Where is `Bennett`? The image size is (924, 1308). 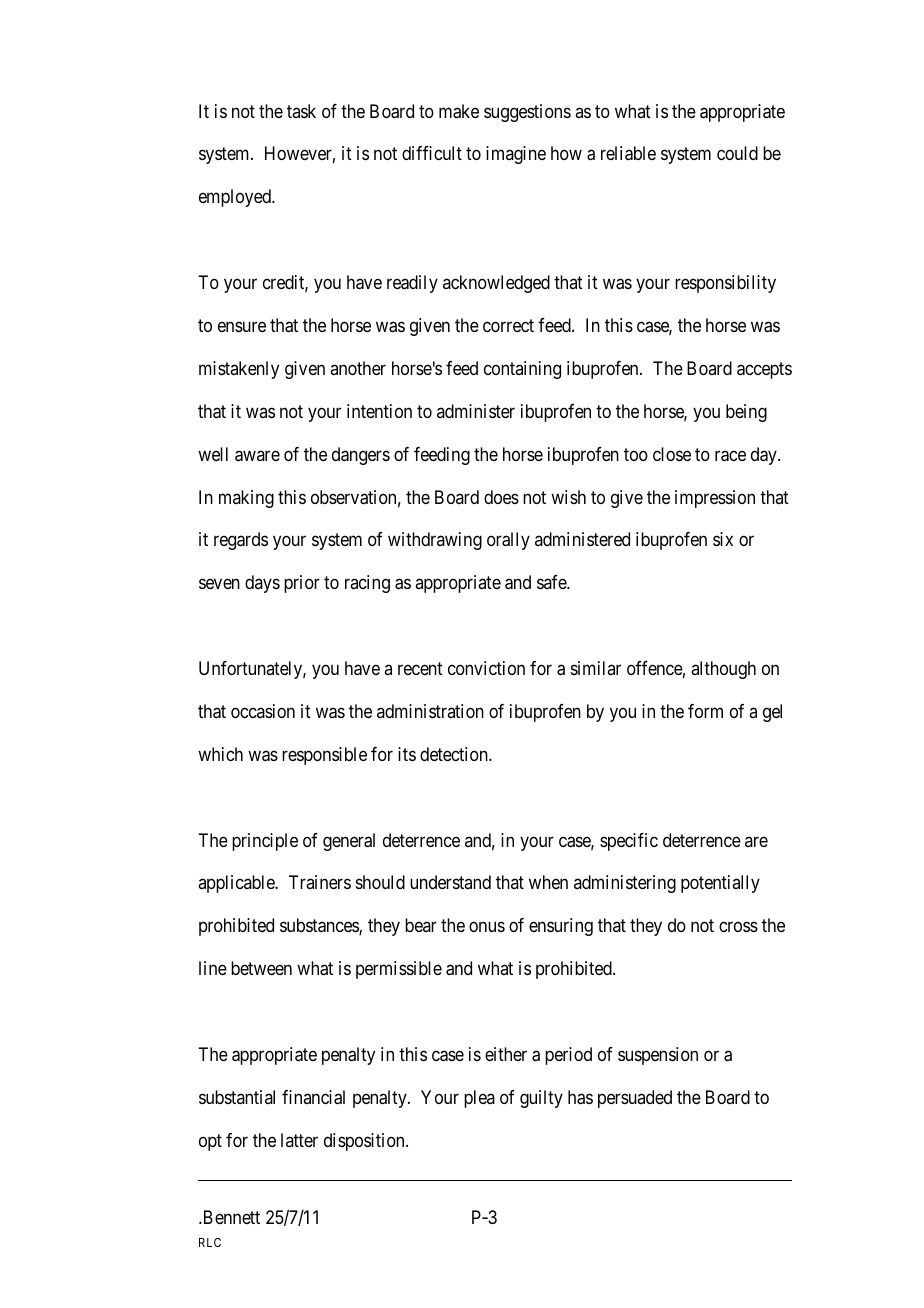
Bennett is located at coordinates (230, 1217).
